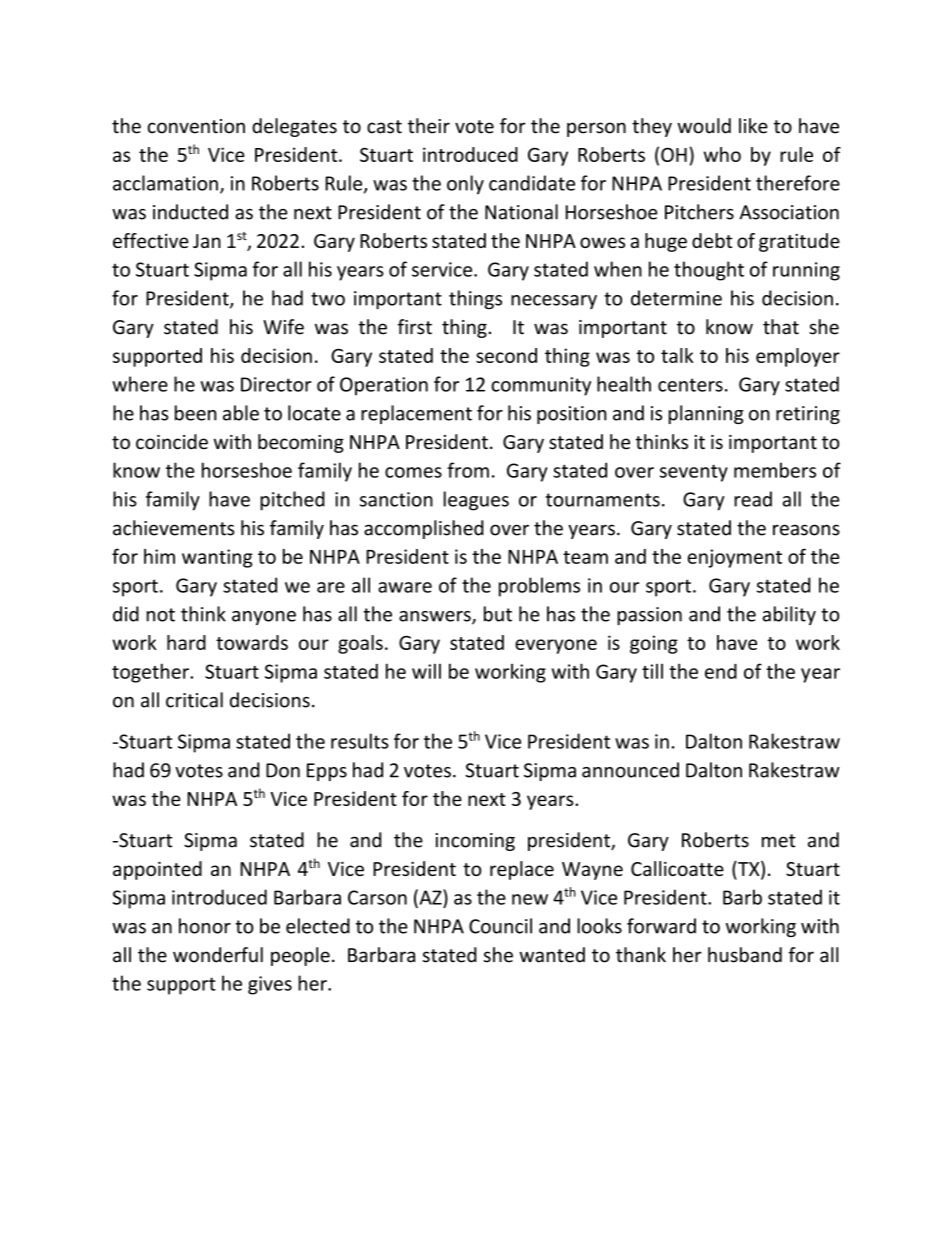  Describe the element at coordinates (465, 185) in the page. I see `only` at that location.
